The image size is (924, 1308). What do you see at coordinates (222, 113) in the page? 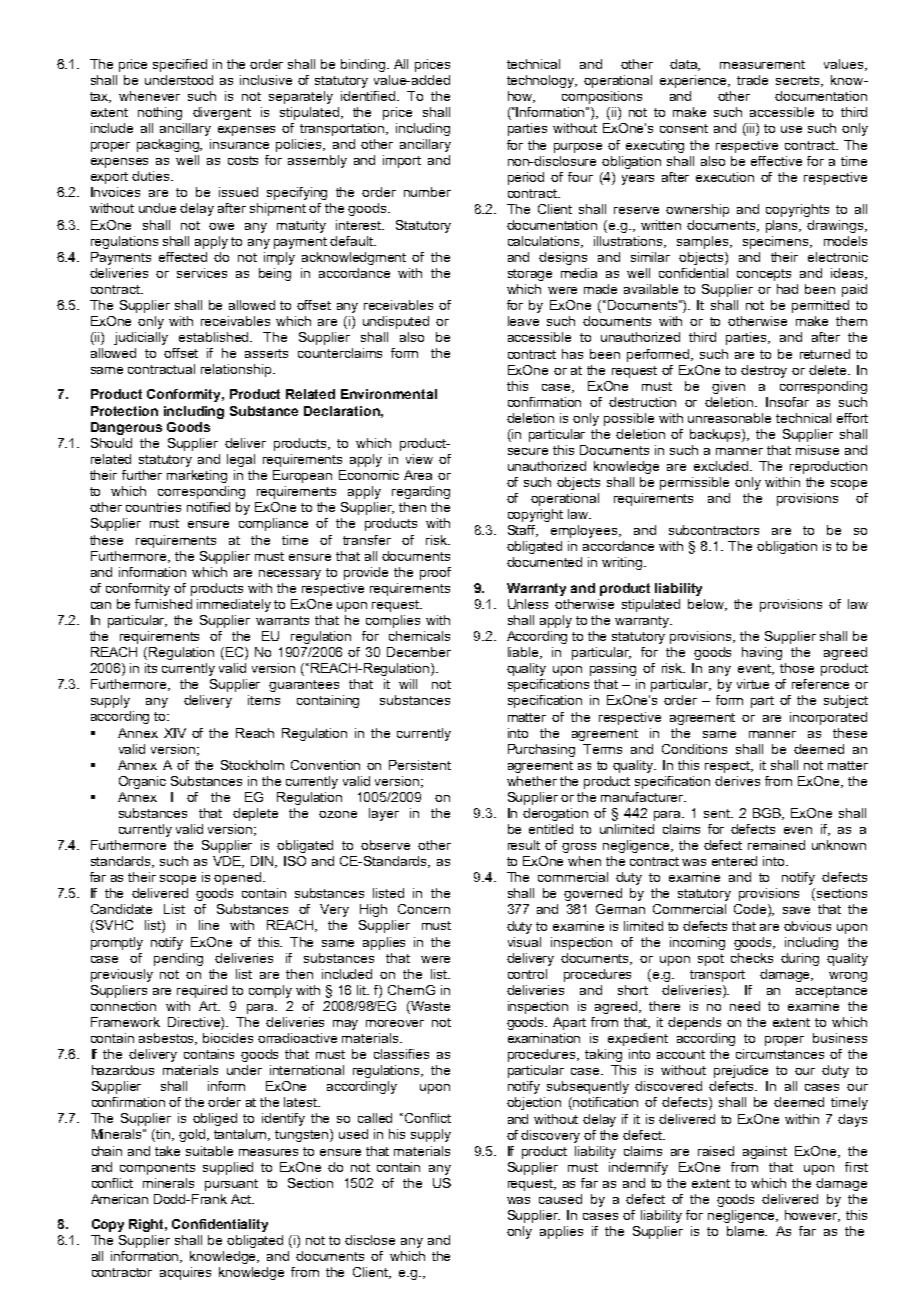
I see `divergent` at bounding box center [222, 113].
